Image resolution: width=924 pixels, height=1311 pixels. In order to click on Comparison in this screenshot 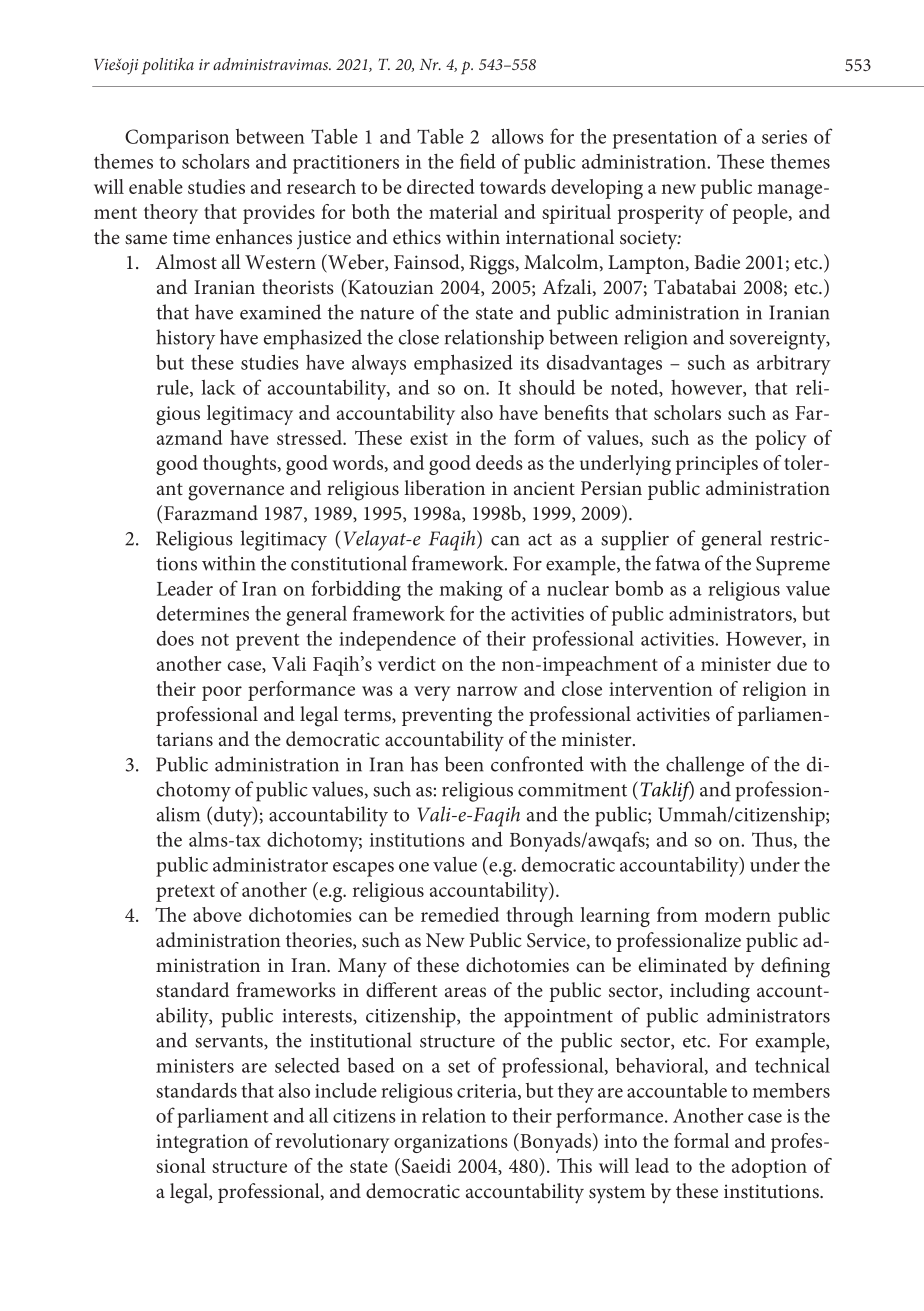, I will do `click(177, 139)`.
